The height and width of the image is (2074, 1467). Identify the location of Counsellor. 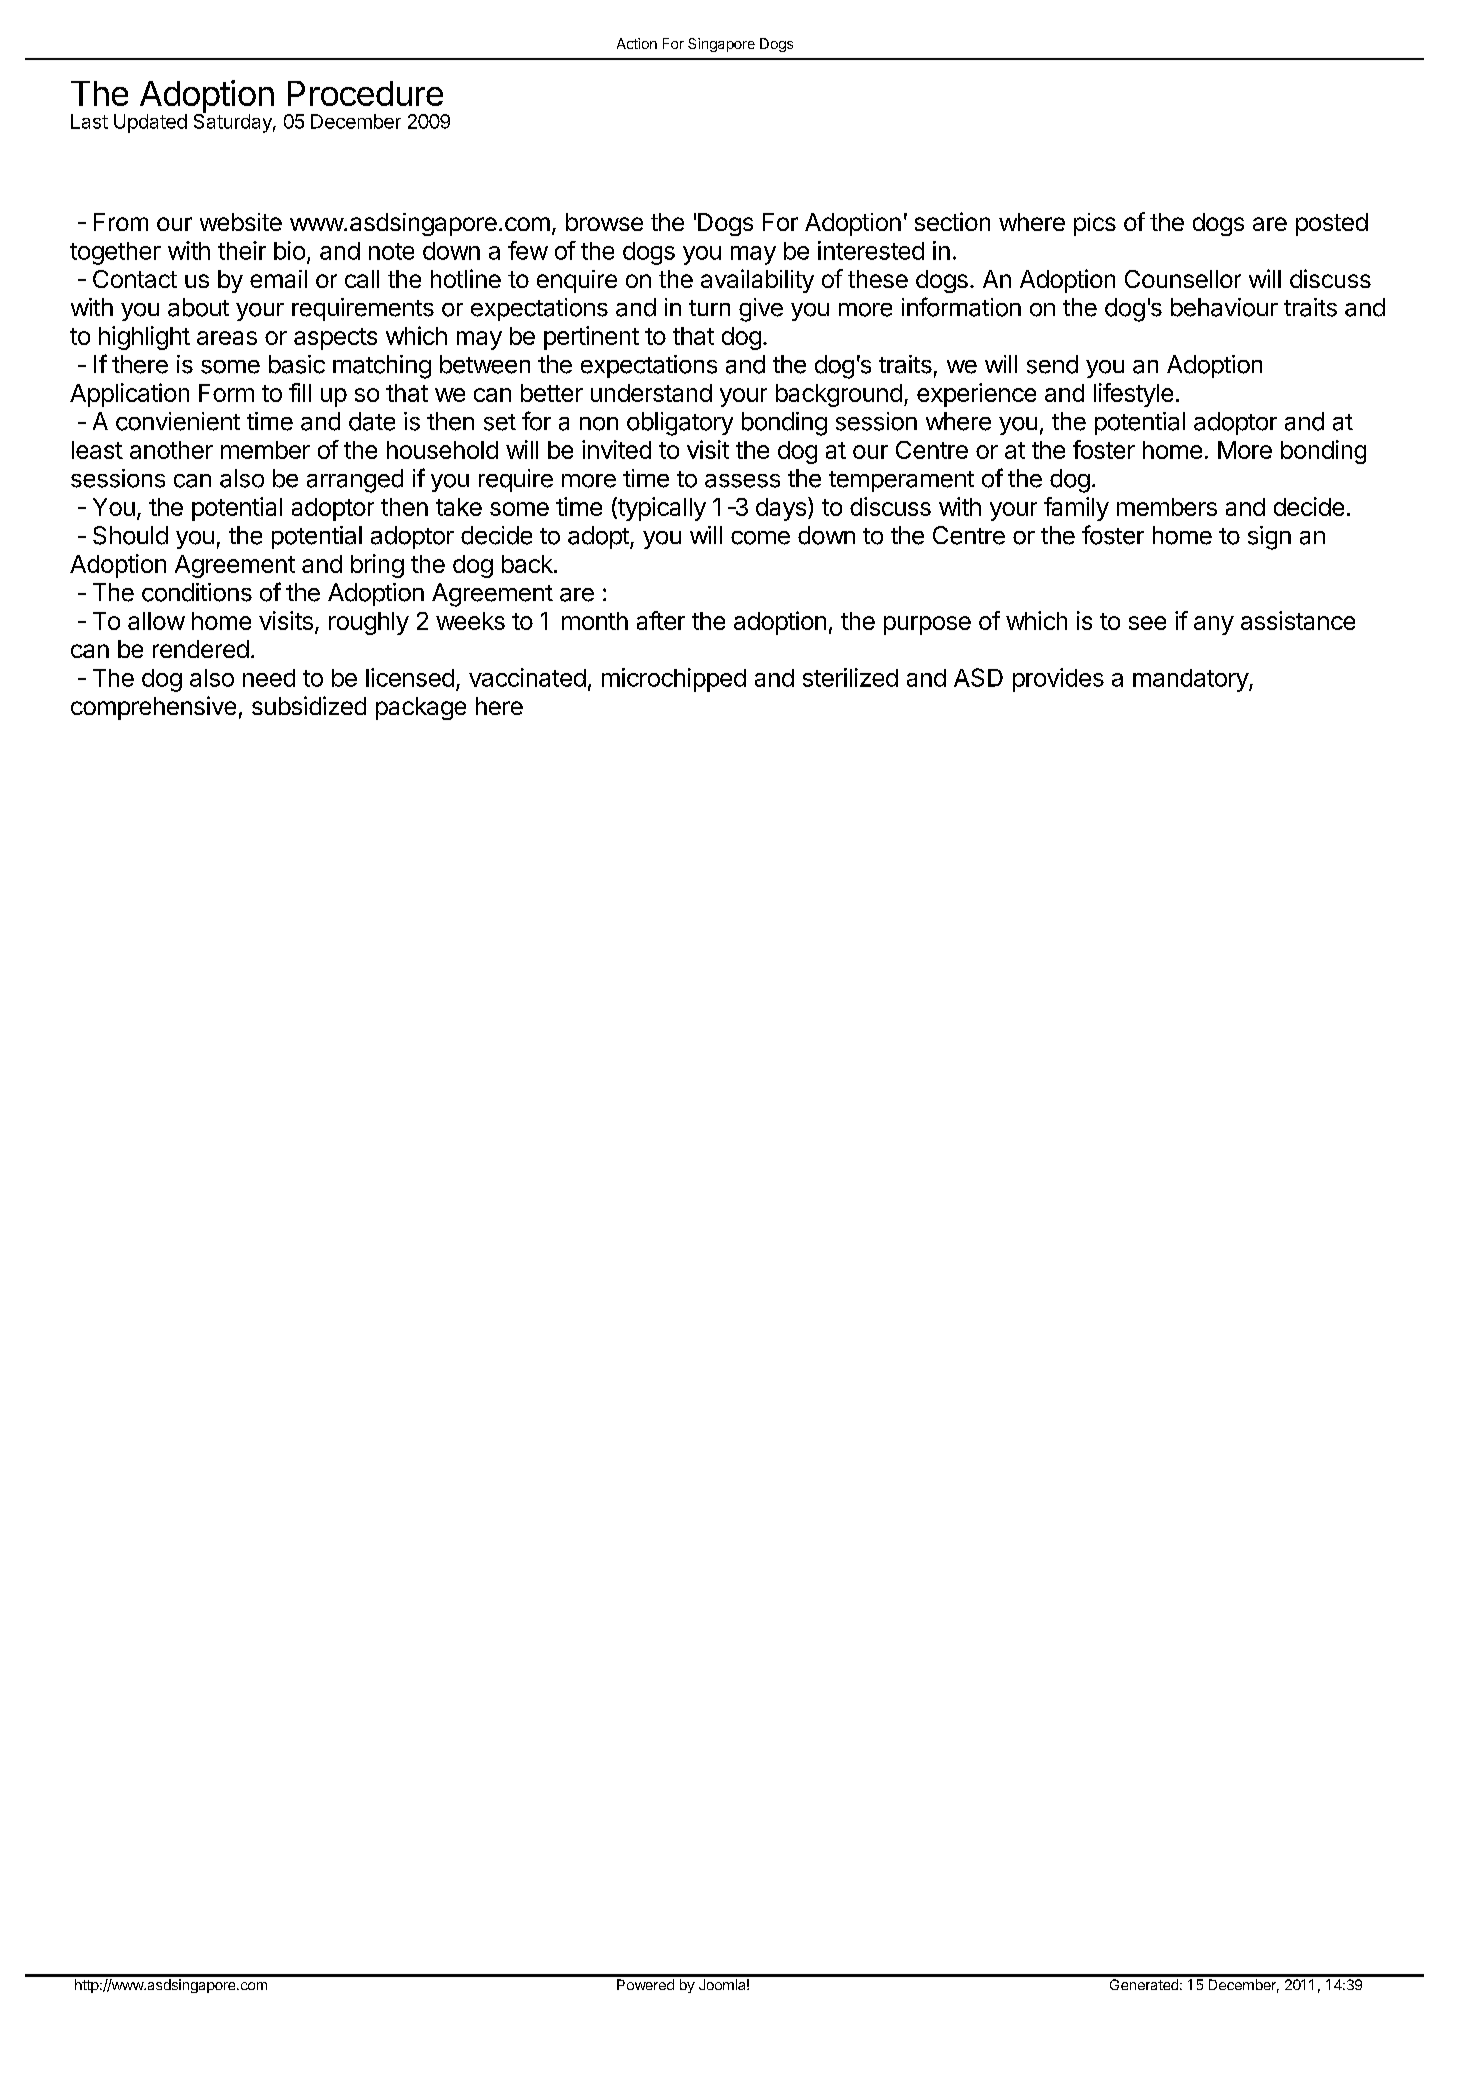
(1183, 279).
